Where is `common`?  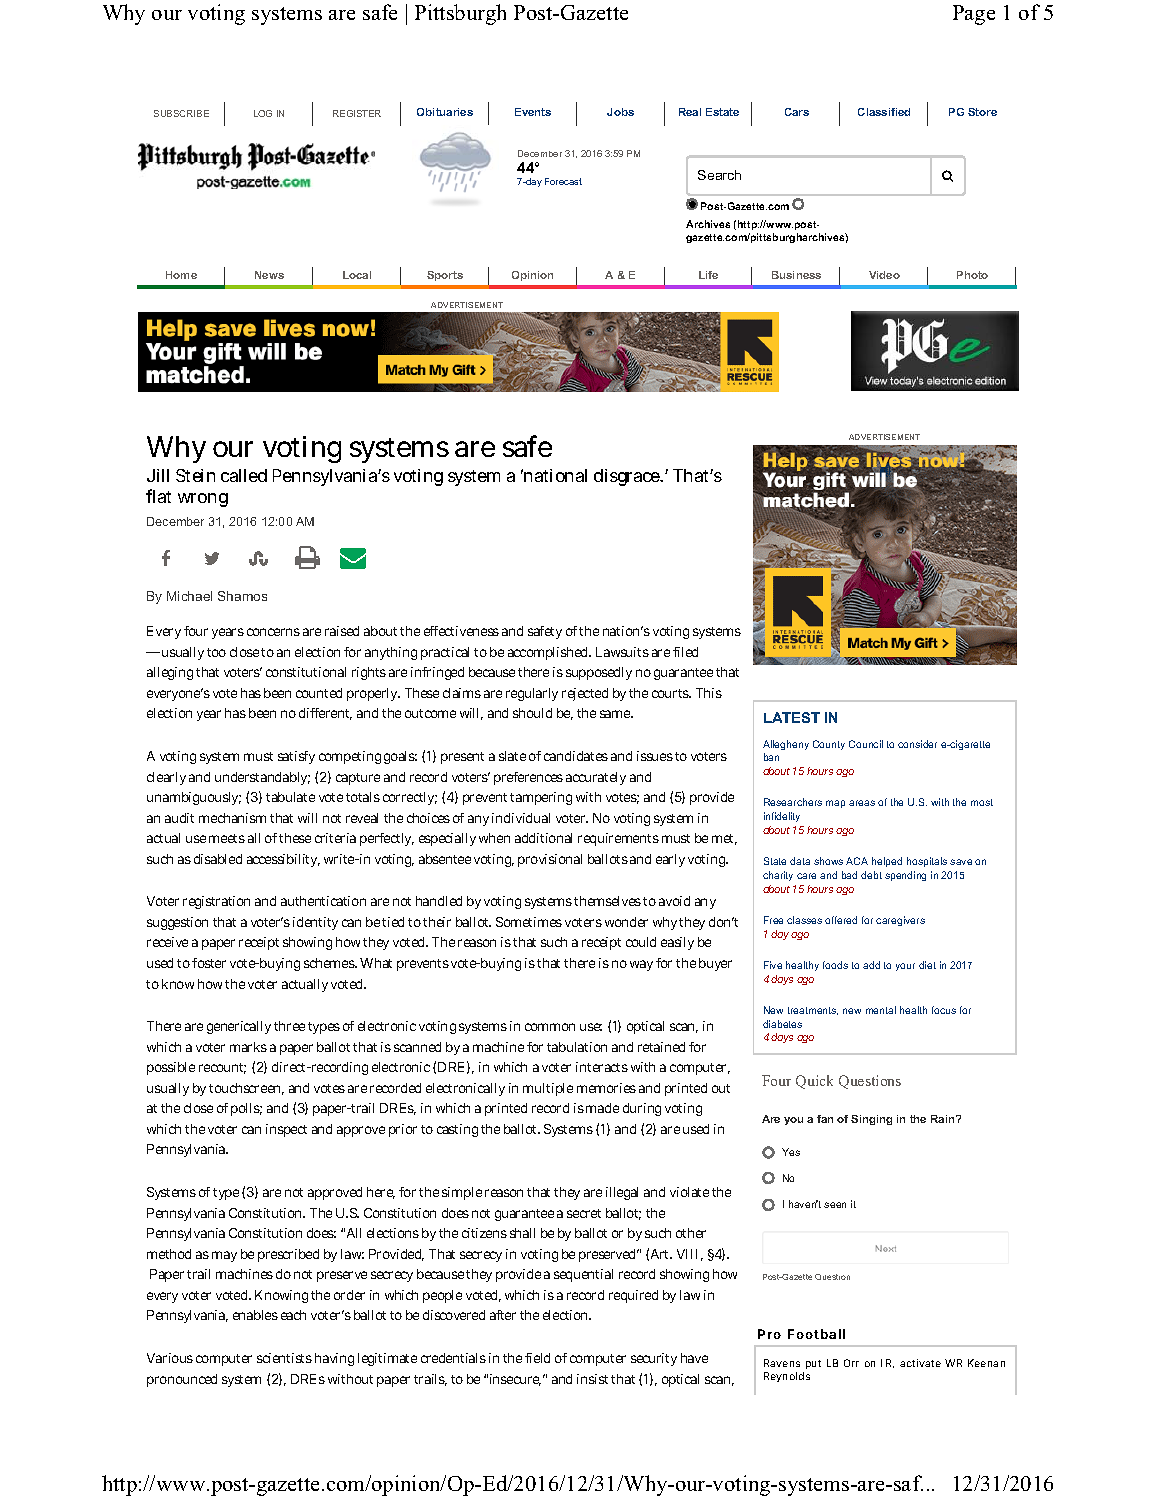
common is located at coordinates (550, 1027).
